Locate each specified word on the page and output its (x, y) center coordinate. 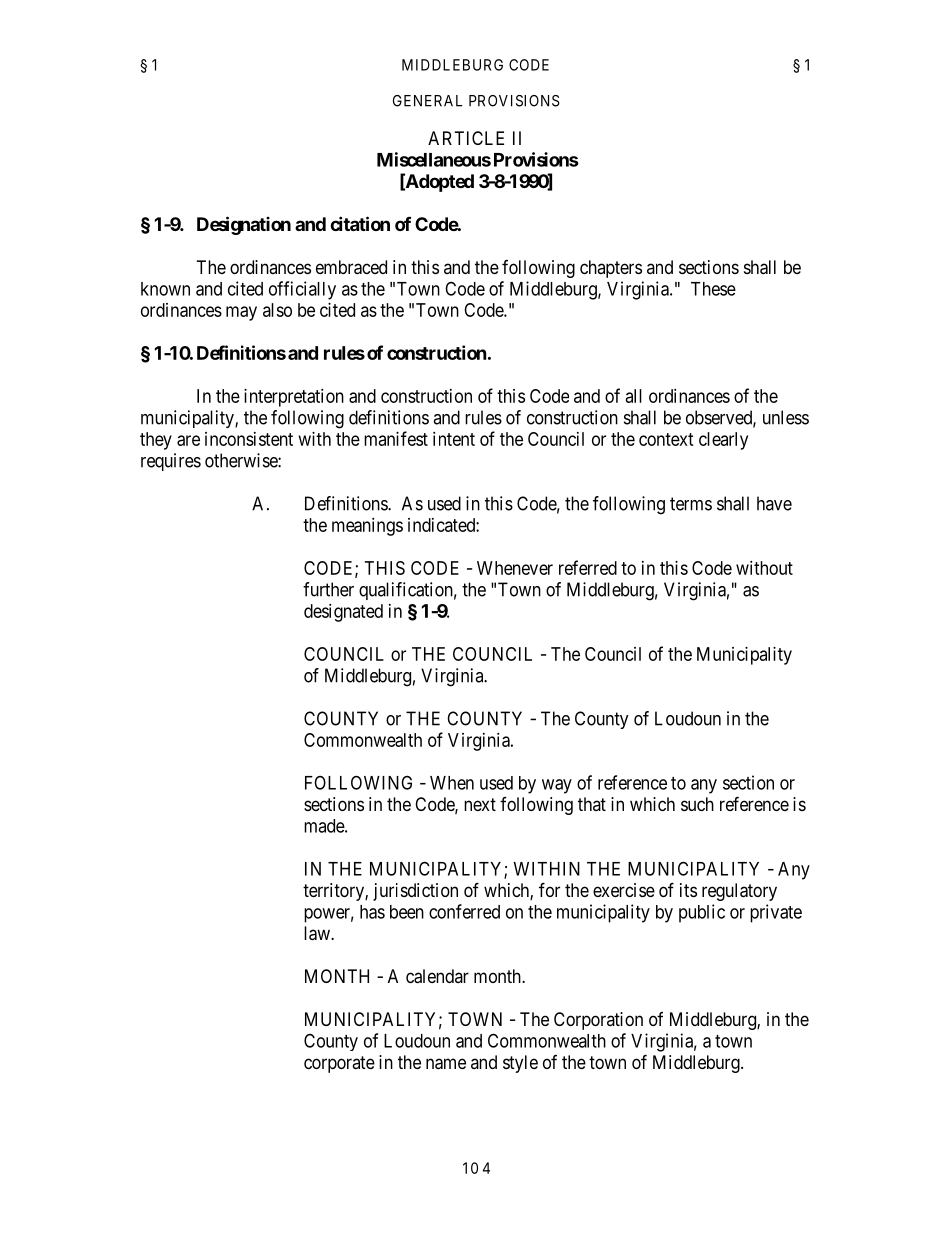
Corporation (598, 1021)
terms (691, 504)
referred (588, 567)
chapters (611, 269)
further (328, 589)
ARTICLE (466, 138)
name (446, 1064)
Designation (244, 225)
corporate (339, 1064)
